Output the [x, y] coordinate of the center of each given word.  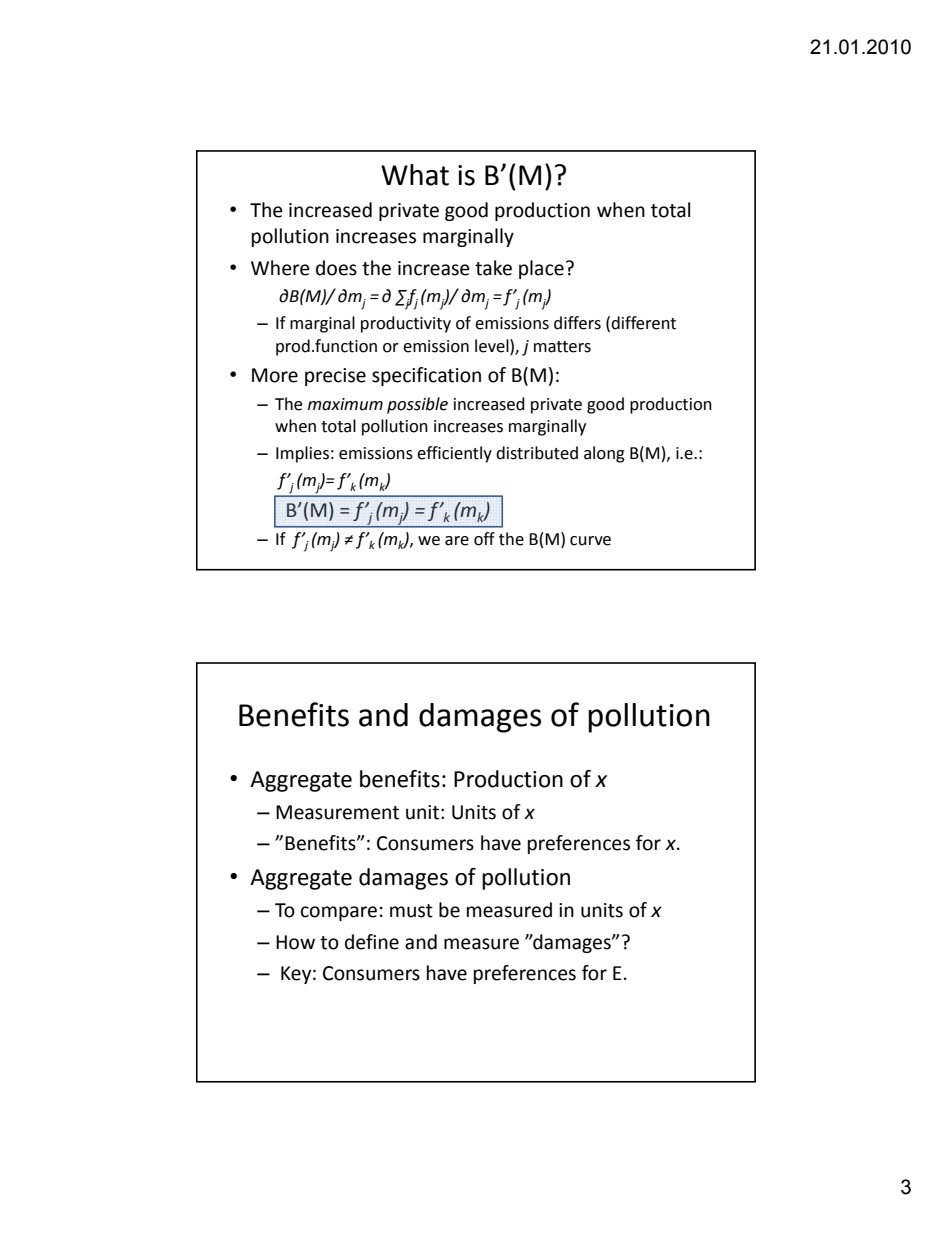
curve [590, 541]
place [541, 269]
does [336, 268]
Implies [302, 454]
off [484, 539]
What [415, 175]
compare [339, 913]
